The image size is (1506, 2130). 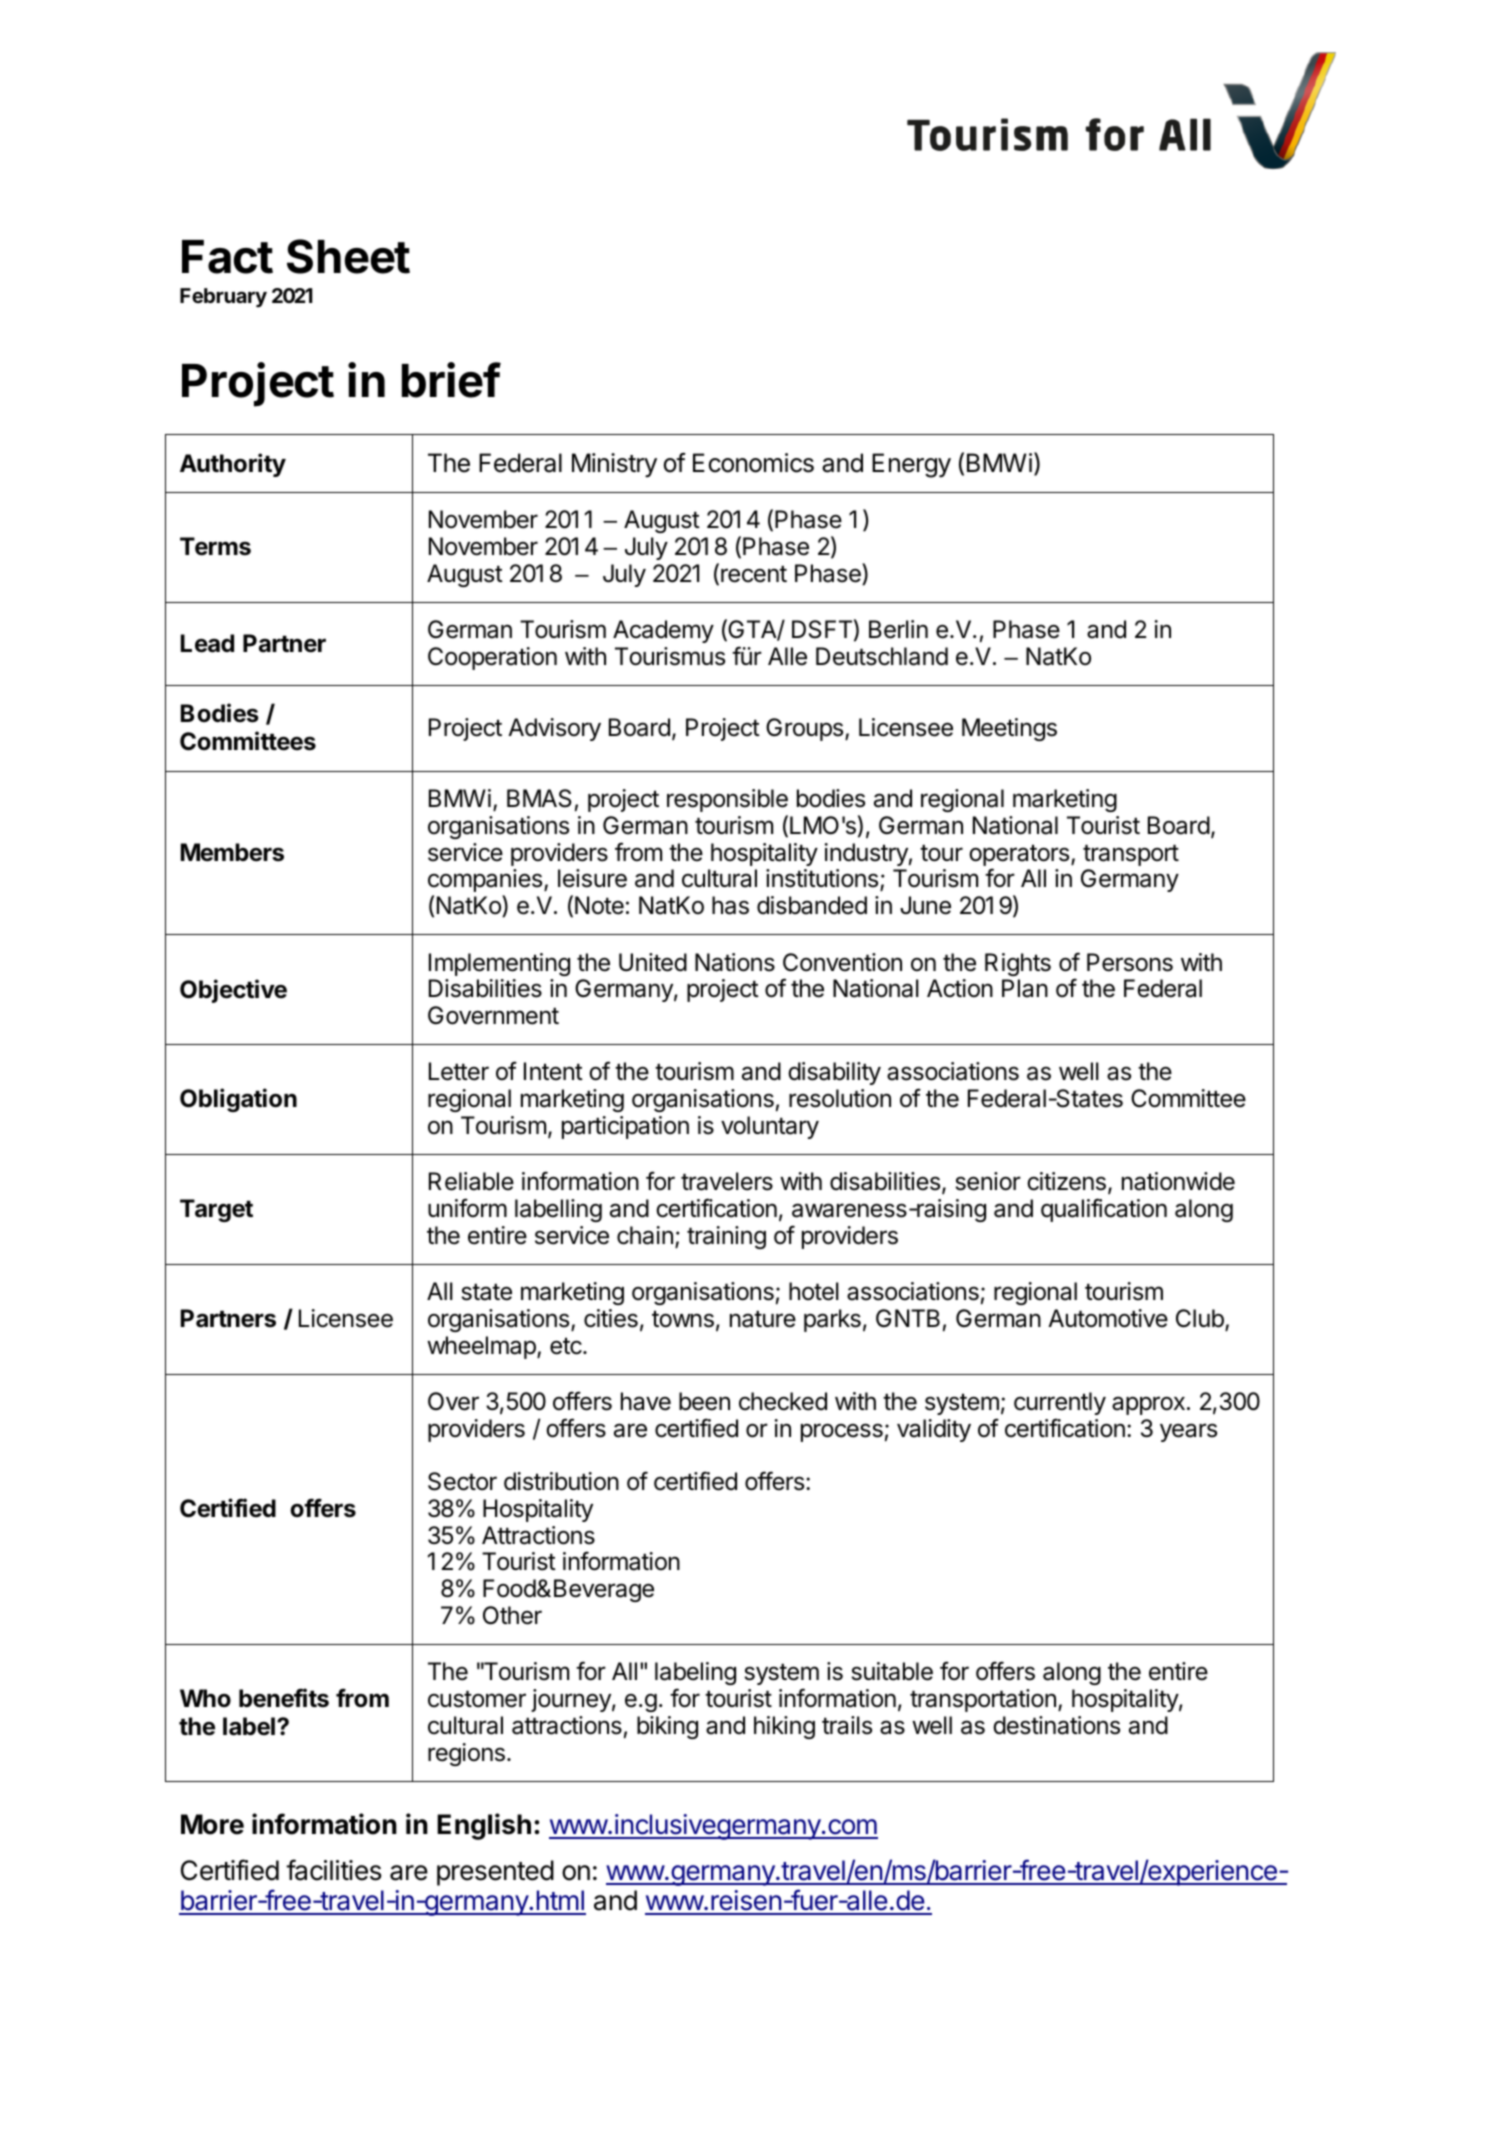 What do you see at coordinates (667, 1727) in the page?
I see `biking` at bounding box center [667, 1727].
